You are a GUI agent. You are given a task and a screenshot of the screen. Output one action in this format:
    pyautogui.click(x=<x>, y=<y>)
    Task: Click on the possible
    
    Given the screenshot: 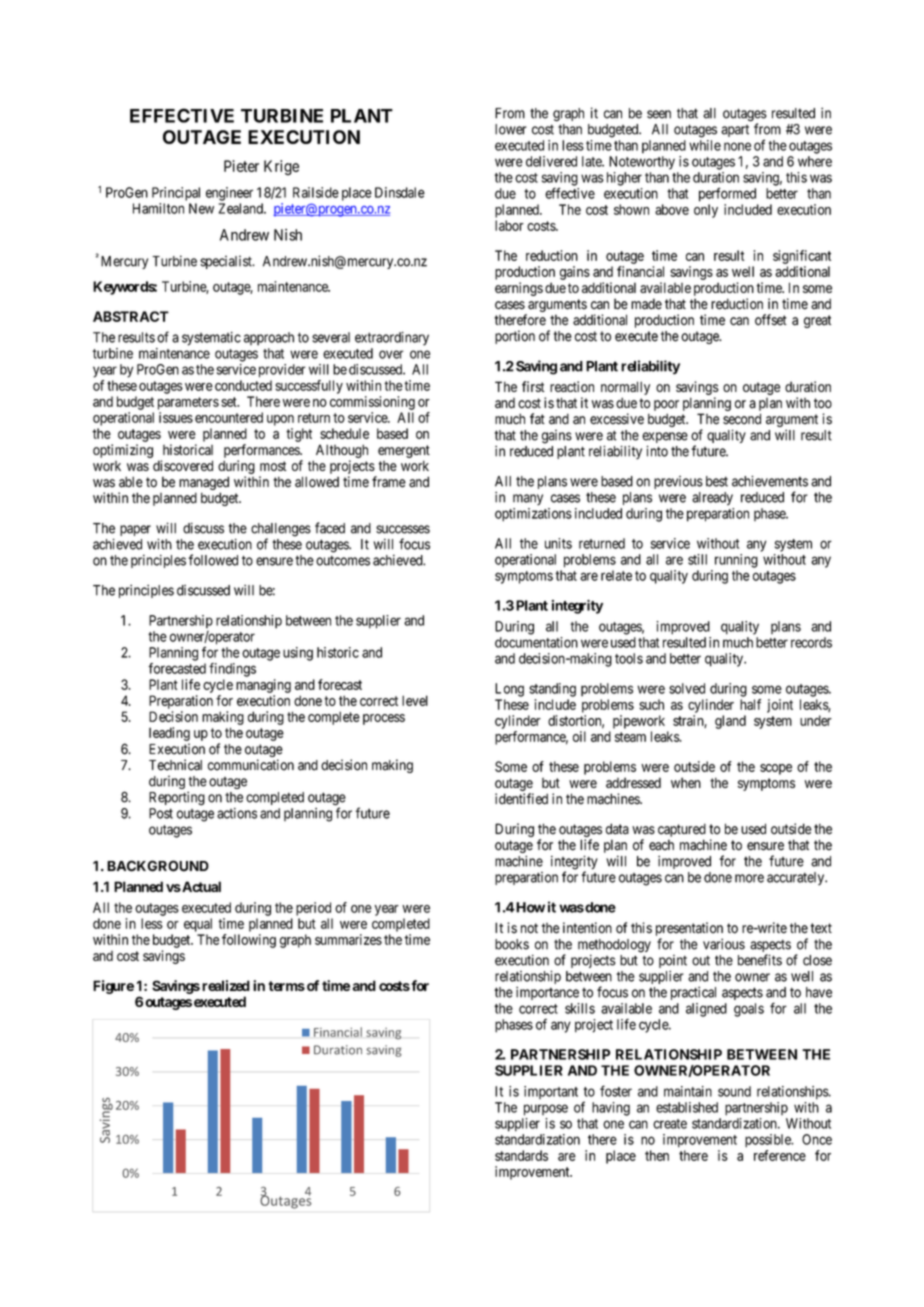 What is the action you would take?
    pyautogui.click(x=769, y=1141)
